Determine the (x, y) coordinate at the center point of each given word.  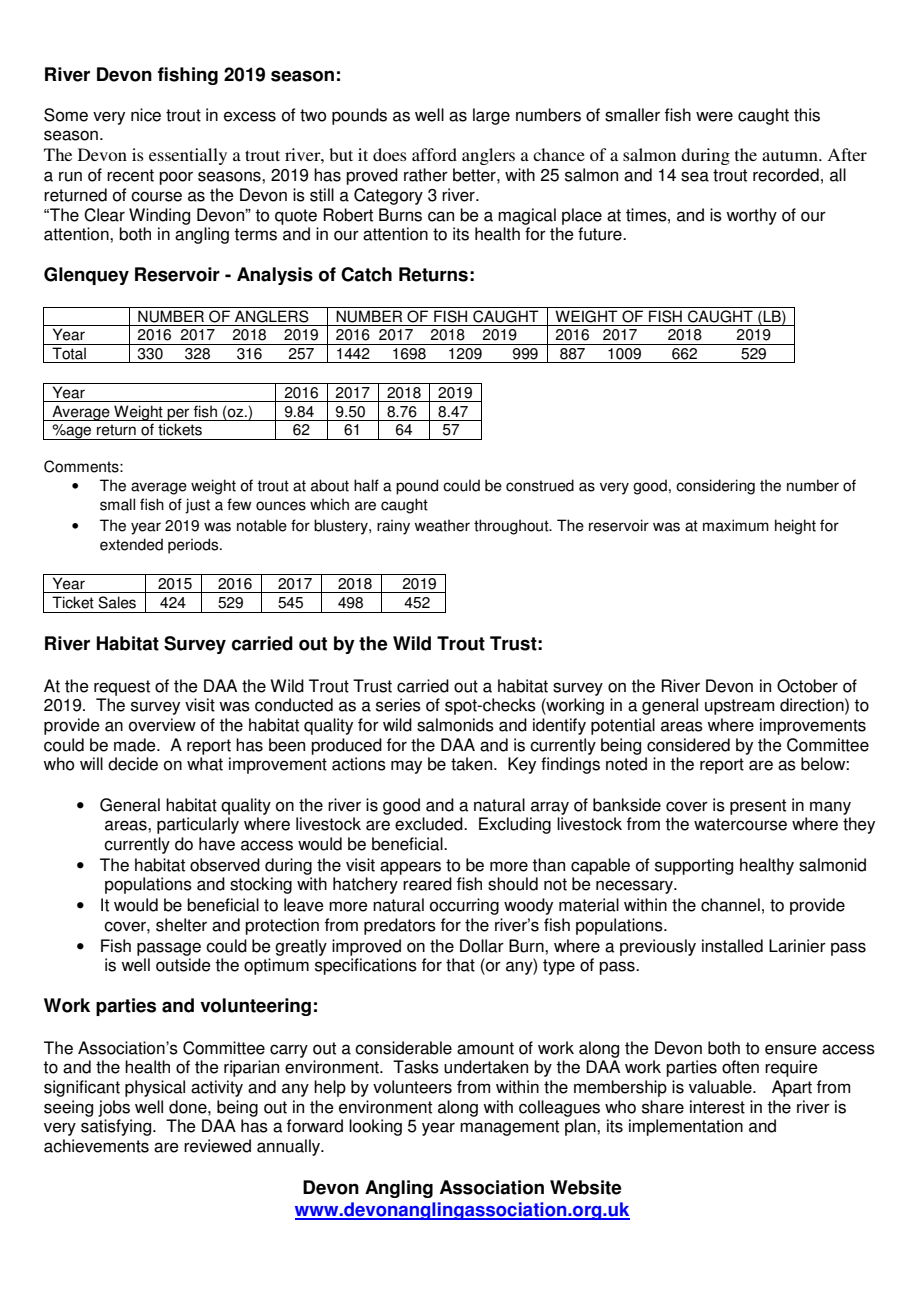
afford (434, 154)
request (122, 688)
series (398, 705)
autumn (791, 155)
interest (717, 1107)
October (807, 686)
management (509, 1128)
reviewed (217, 1146)
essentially (188, 156)
